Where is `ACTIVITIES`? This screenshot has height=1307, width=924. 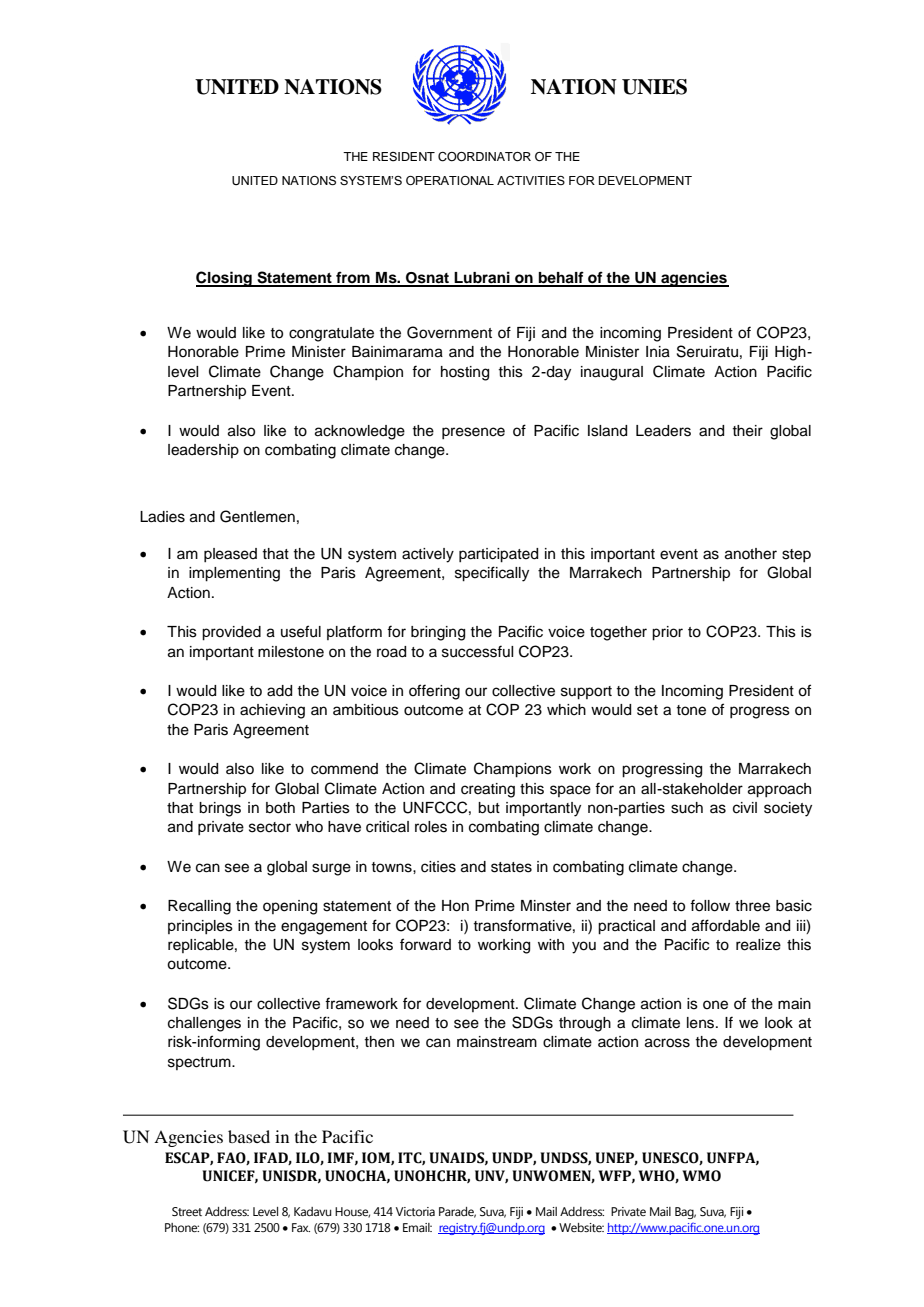 ACTIVITIES is located at coordinates (531, 180).
